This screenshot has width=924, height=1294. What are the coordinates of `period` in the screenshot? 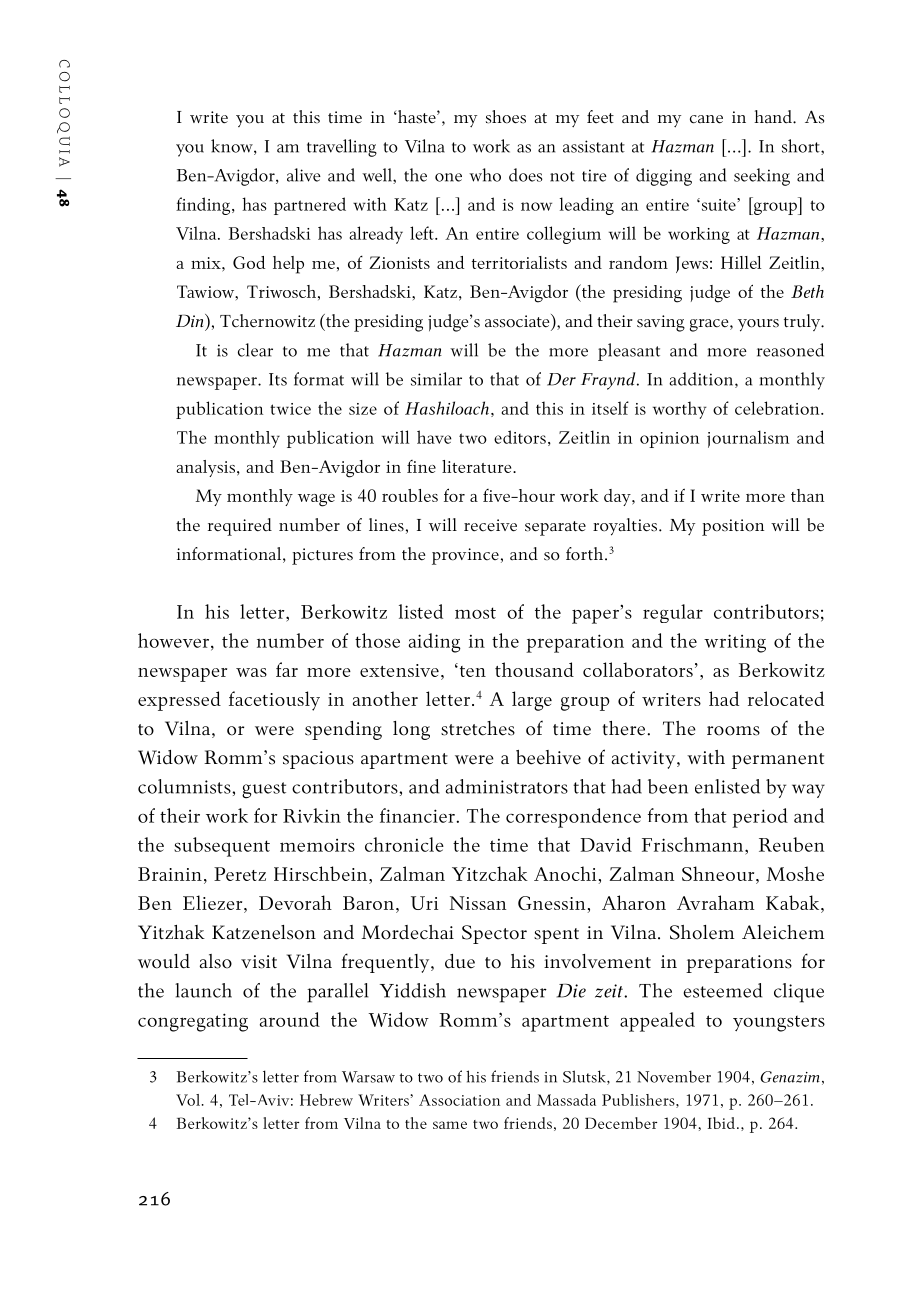 It's located at (760, 818).
